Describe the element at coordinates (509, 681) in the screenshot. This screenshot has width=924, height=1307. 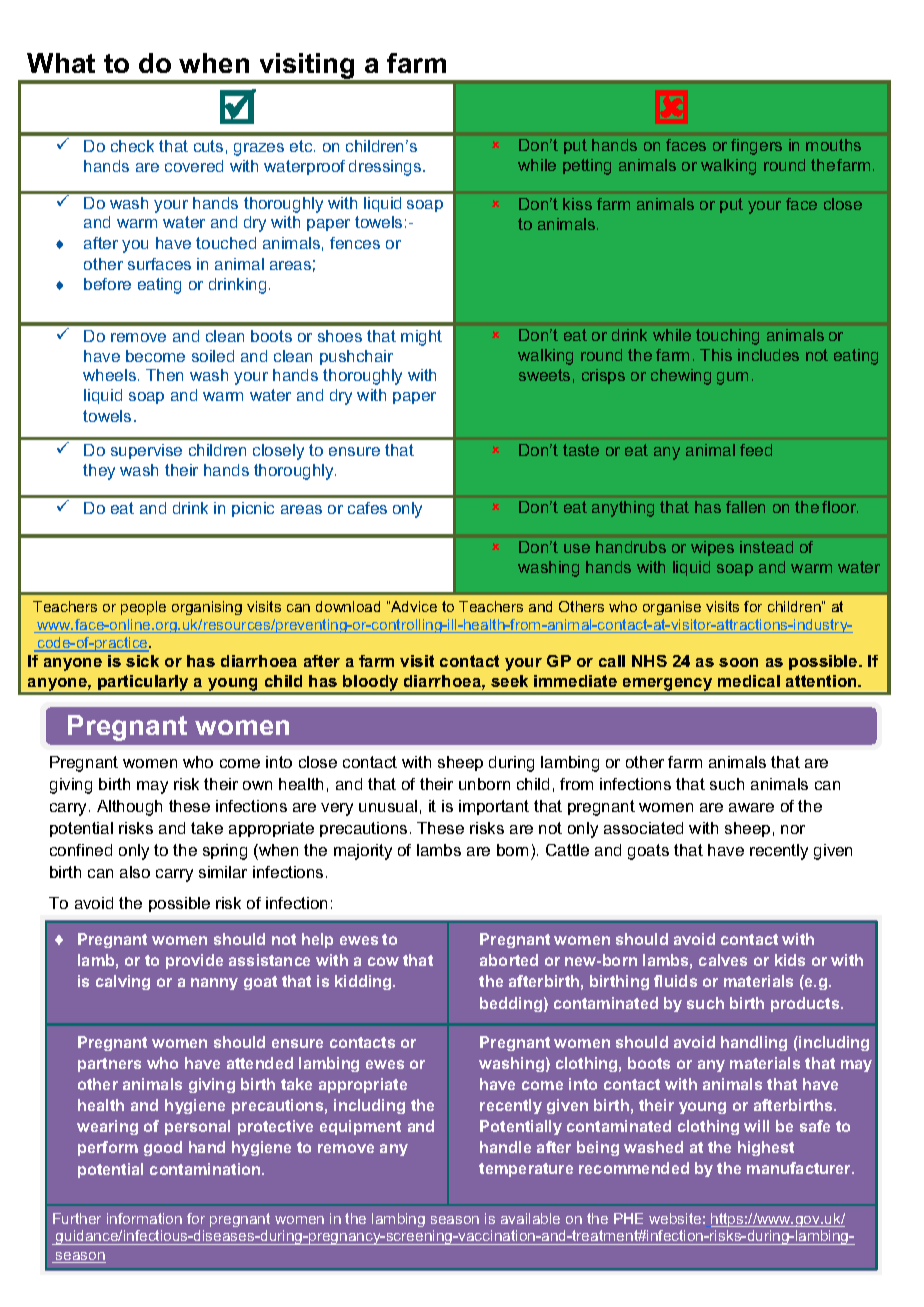
I see `seek` at that location.
